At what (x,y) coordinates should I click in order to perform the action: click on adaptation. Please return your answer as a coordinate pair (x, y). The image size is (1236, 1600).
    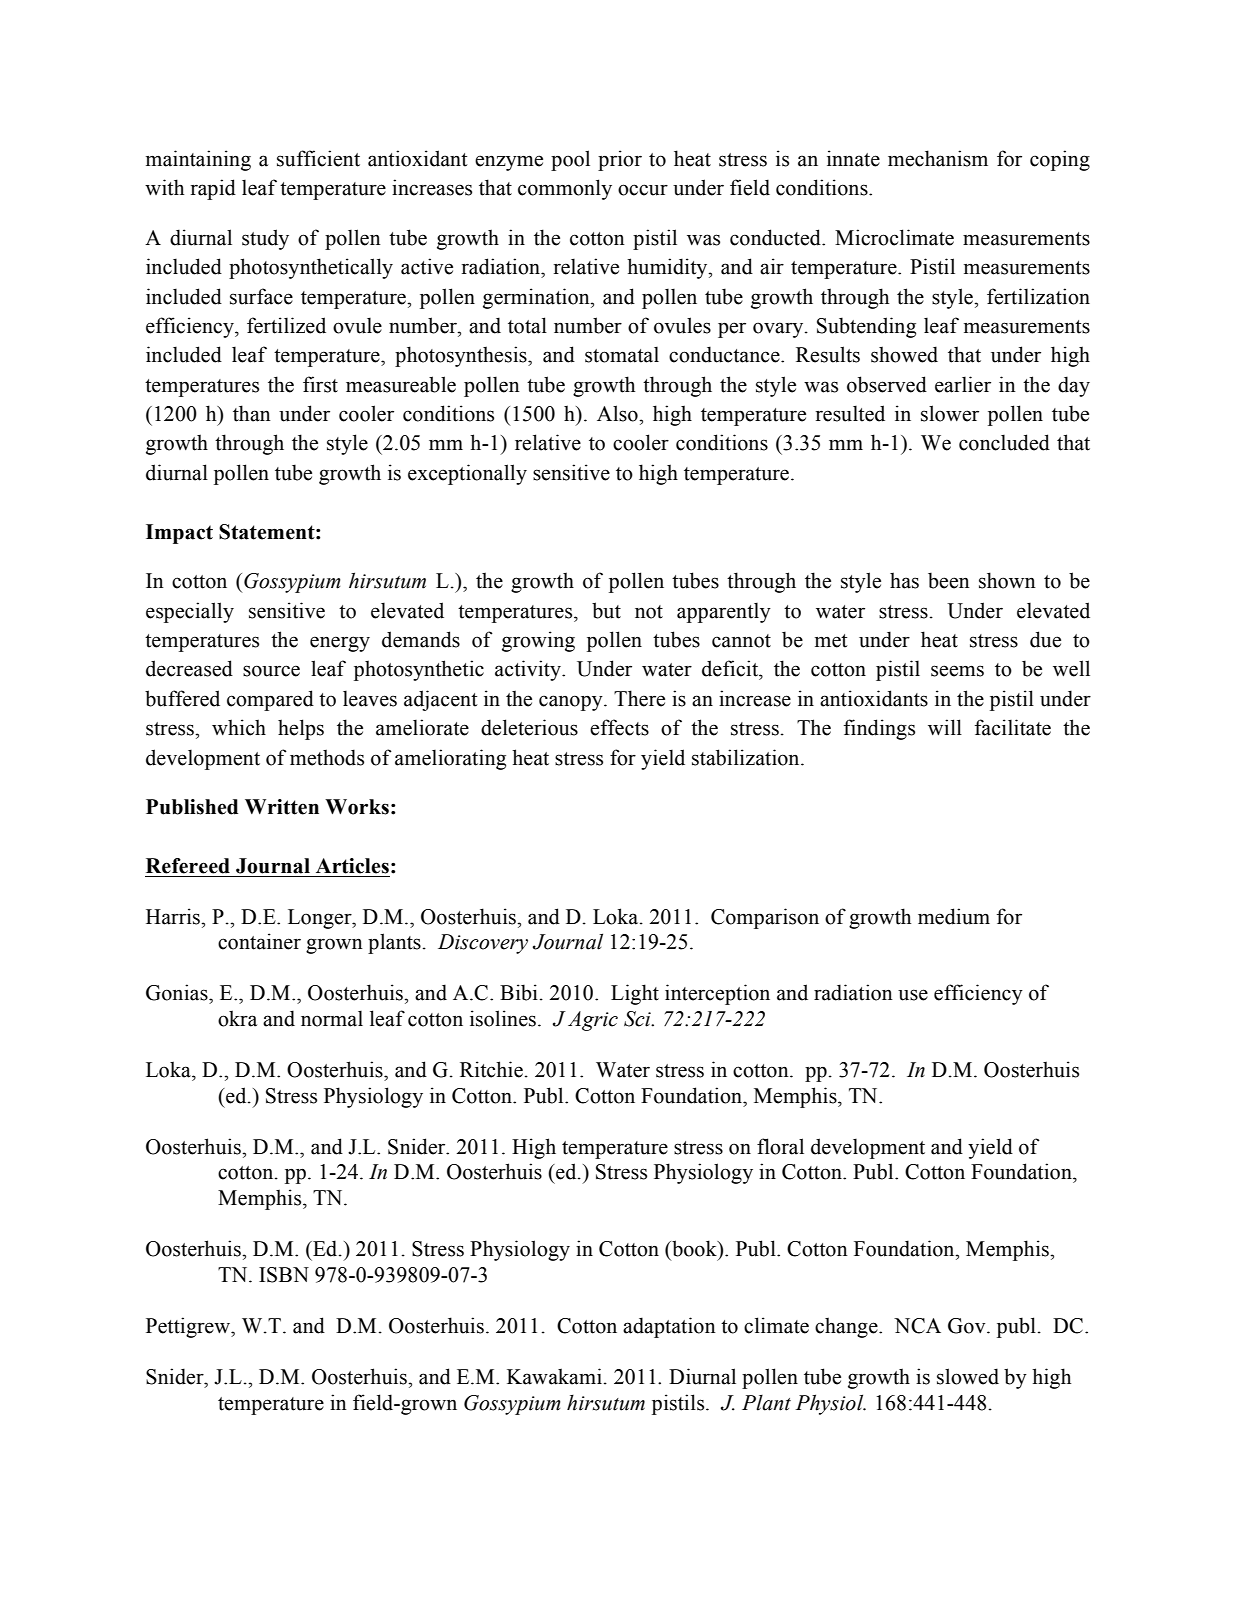
    Looking at the image, I should click on (669, 1327).
